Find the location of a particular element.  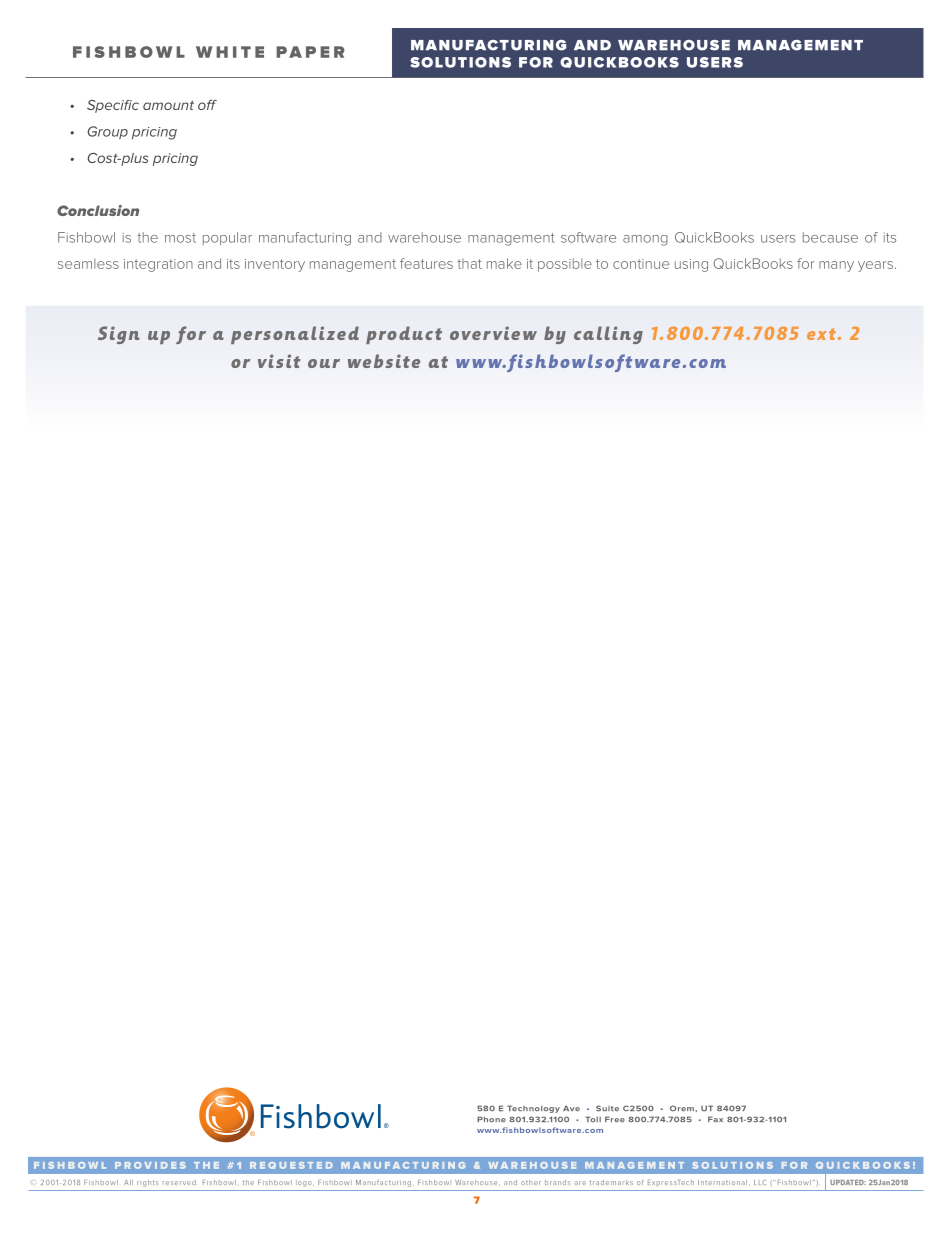

amount is located at coordinates (168, 105).
